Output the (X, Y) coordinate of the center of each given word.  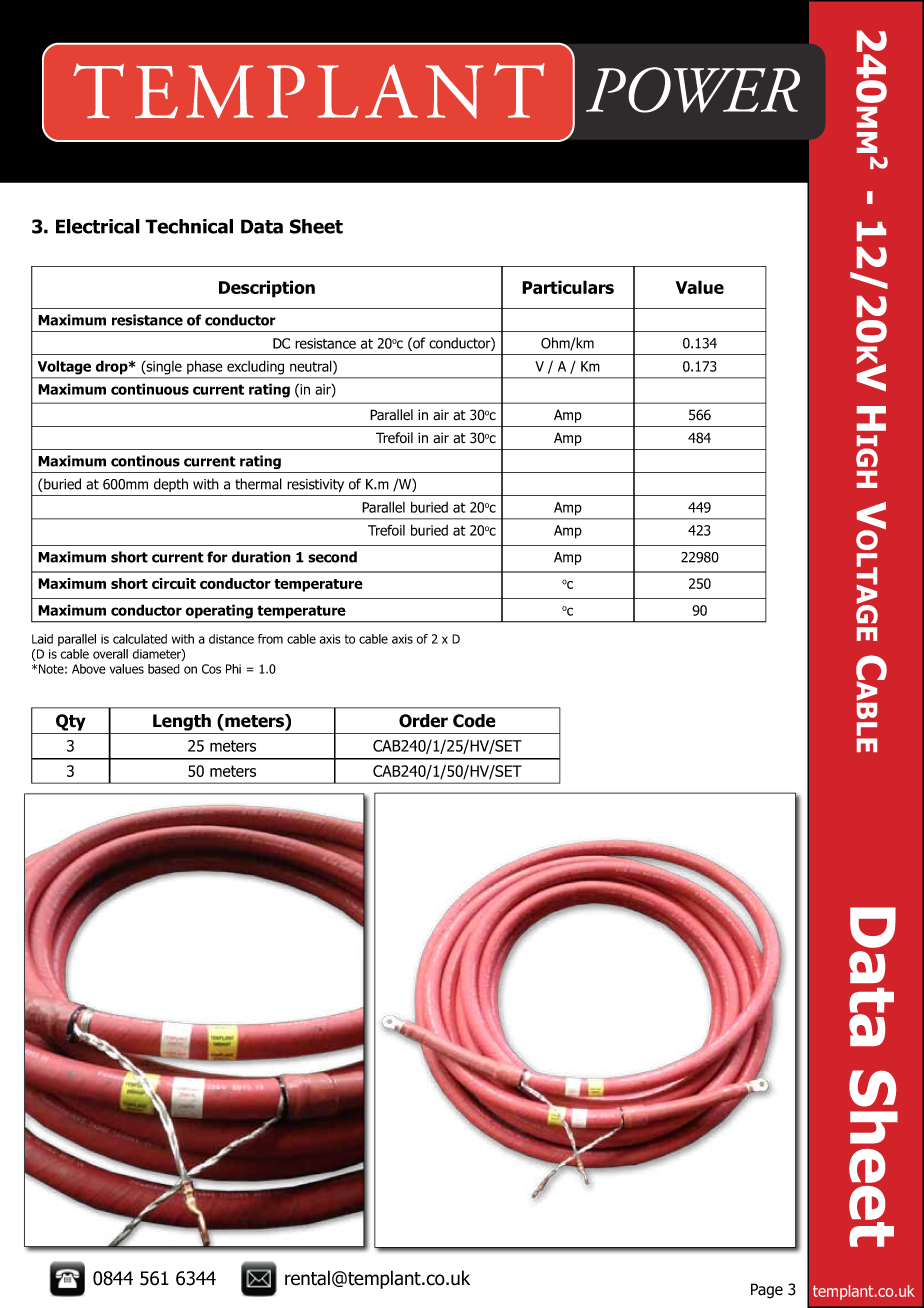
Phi (233, 669)
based (164, 669)
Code (474, 721)
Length (182, 722)
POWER (693, 90)
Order (423, 721)
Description (267, 289)
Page (767, 1291)
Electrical (98, 226)
